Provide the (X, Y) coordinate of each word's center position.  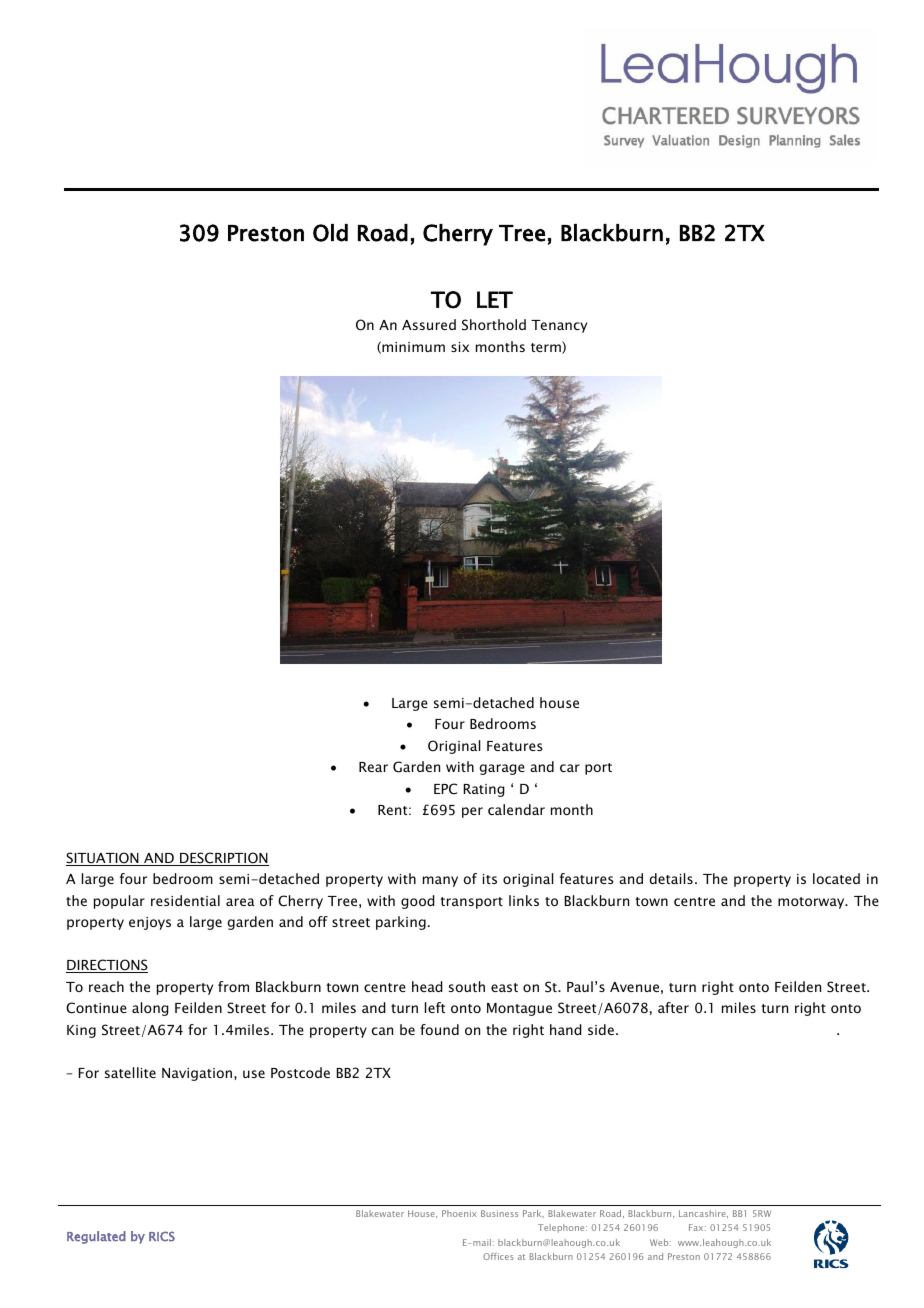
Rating (484, 790)
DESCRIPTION (223, 859)
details (671, 878)
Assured (429, 324)
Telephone (562, 1228)
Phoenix (459, 1213)
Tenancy (559, 326)
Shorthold (494, 325)
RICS (162, 1236)
